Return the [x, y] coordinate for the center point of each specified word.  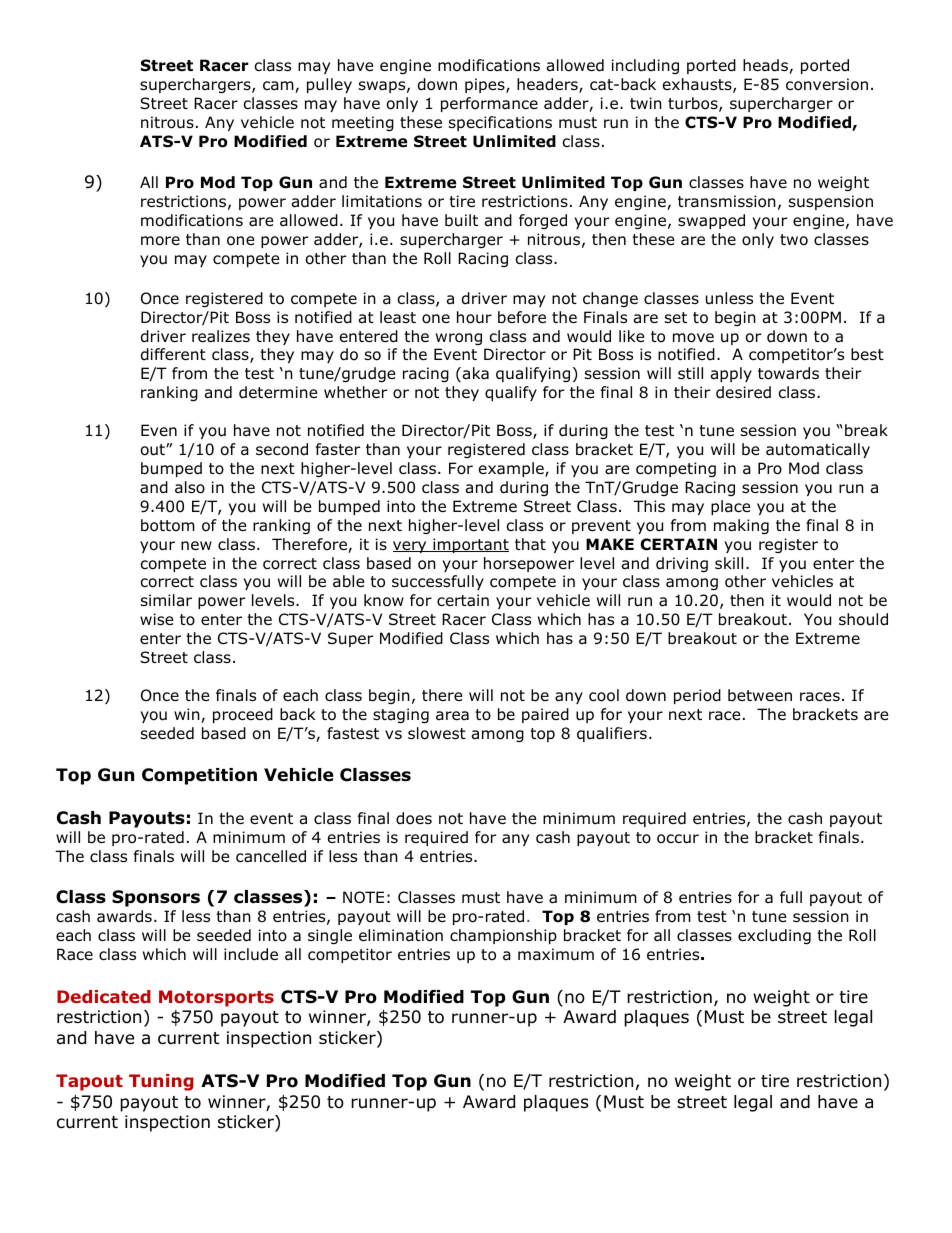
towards [788, 373]
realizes [221, 336]
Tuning [161, 1082]
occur [678, 839]
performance [489, 104]
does [414, 818]
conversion [827, 84]
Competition [199, 776]
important [470, 545]
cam [279, 87]
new [196, 545]
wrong [459, 339]
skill [729, 563]
